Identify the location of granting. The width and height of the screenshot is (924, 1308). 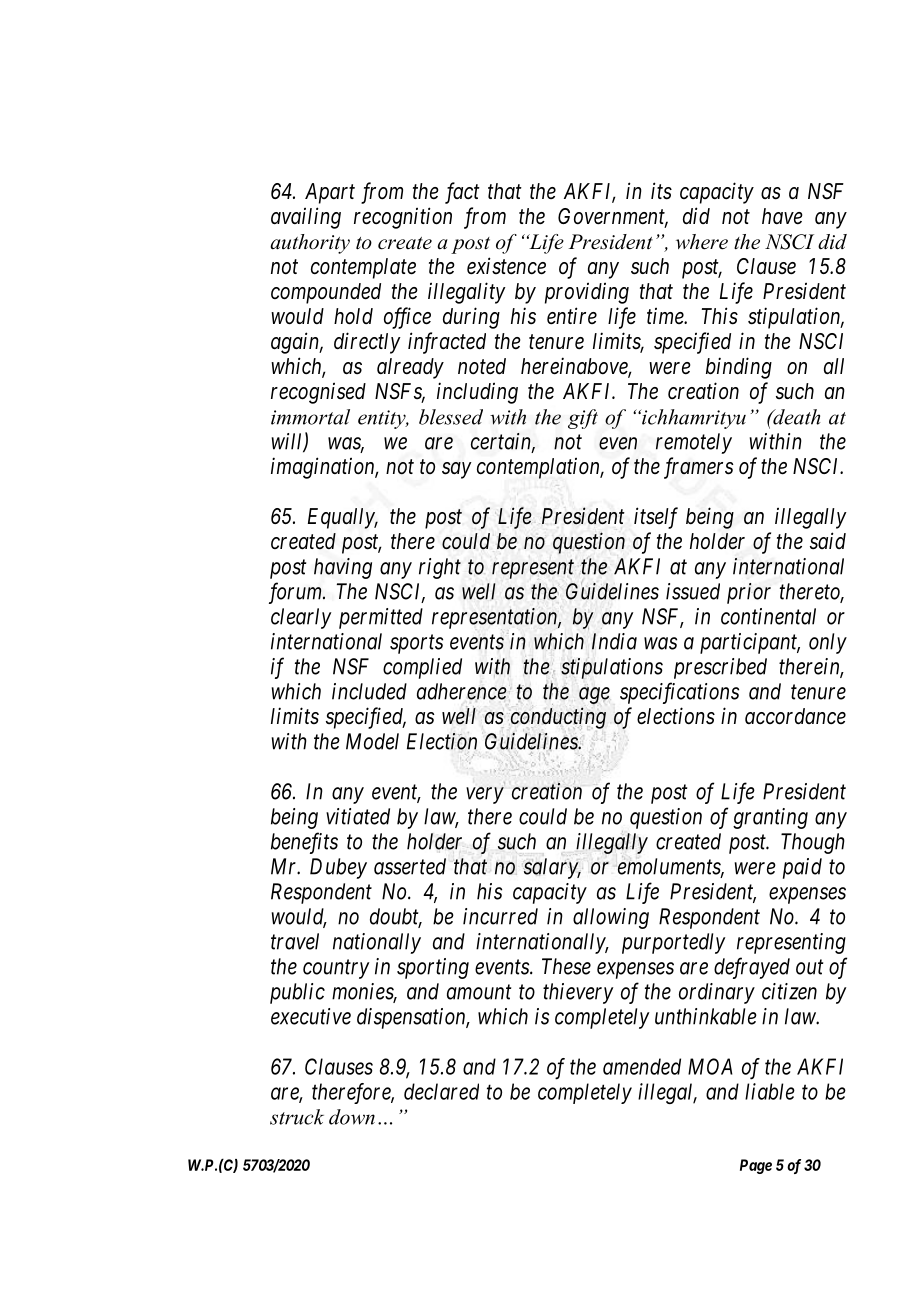
(770, 818).
